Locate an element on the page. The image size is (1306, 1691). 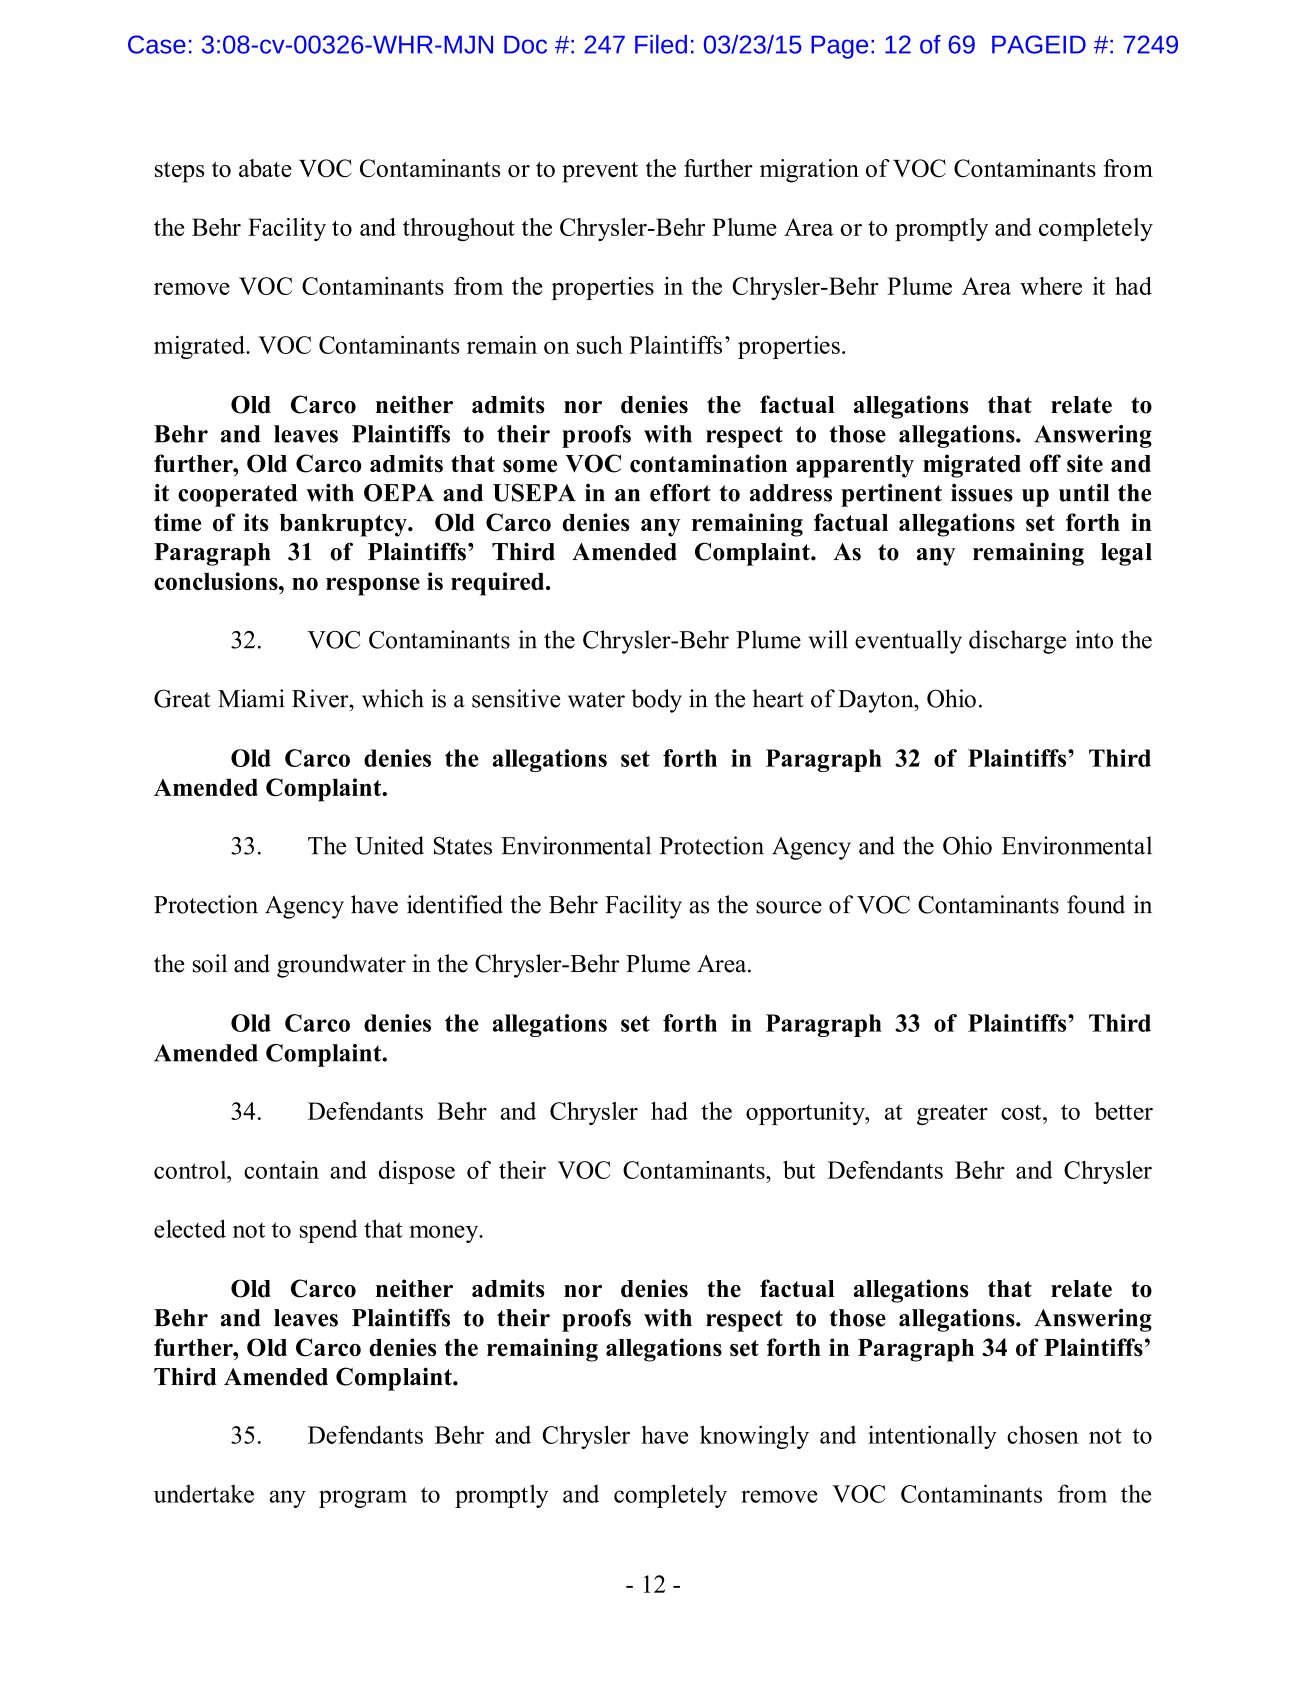
abate is located at coordinates (265, 168).
